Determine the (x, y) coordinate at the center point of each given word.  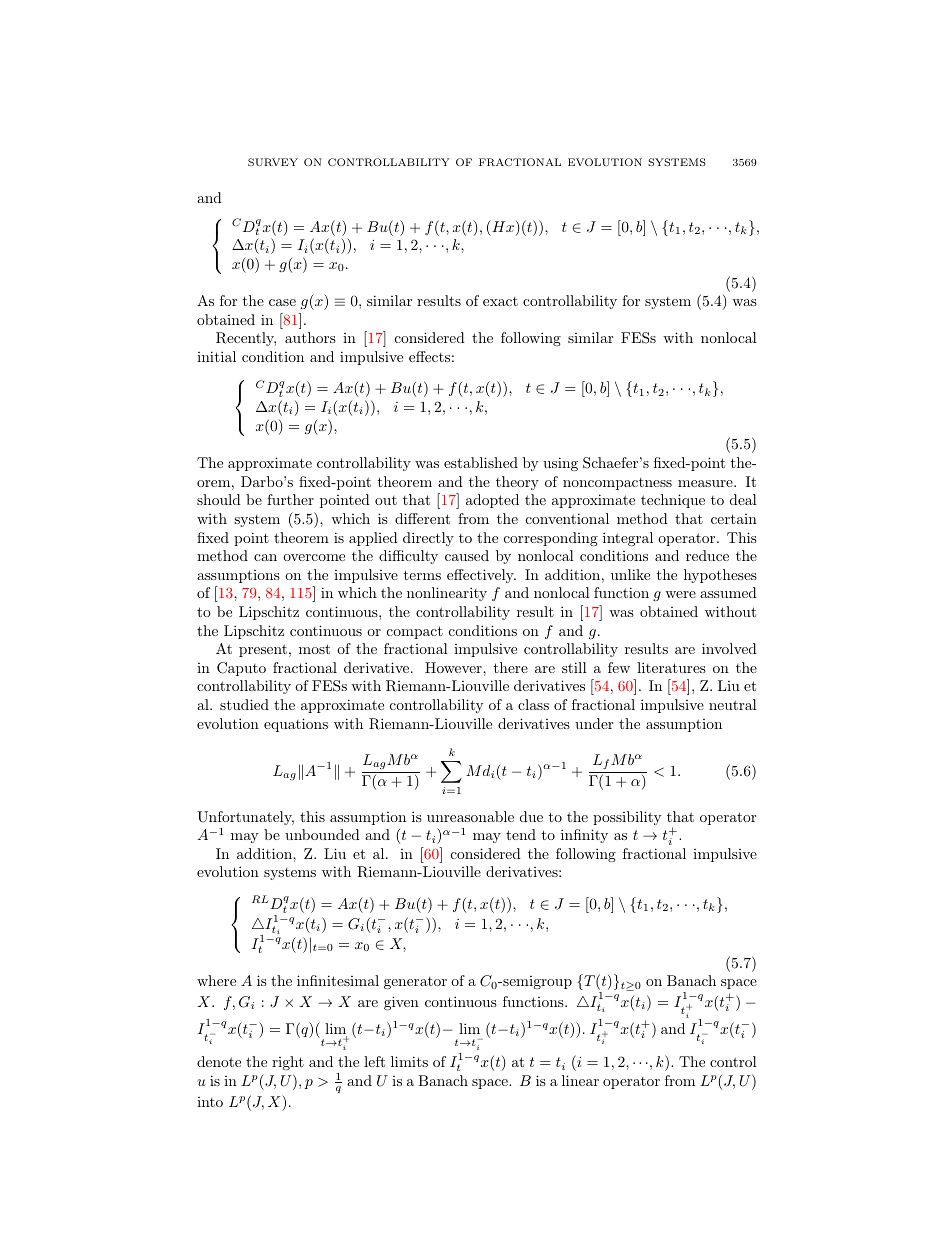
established (481, 462)
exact (500, 301)
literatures (671, 667)
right (288, 1063)
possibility (627, 818)
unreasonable (470, 816)
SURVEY (273, 162)
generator (415, 983)
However (454, 667)
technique (673, 501)
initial (216, 356)
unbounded (322, 834)
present (263, 650)
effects (429, 356)
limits (409, 1061)
